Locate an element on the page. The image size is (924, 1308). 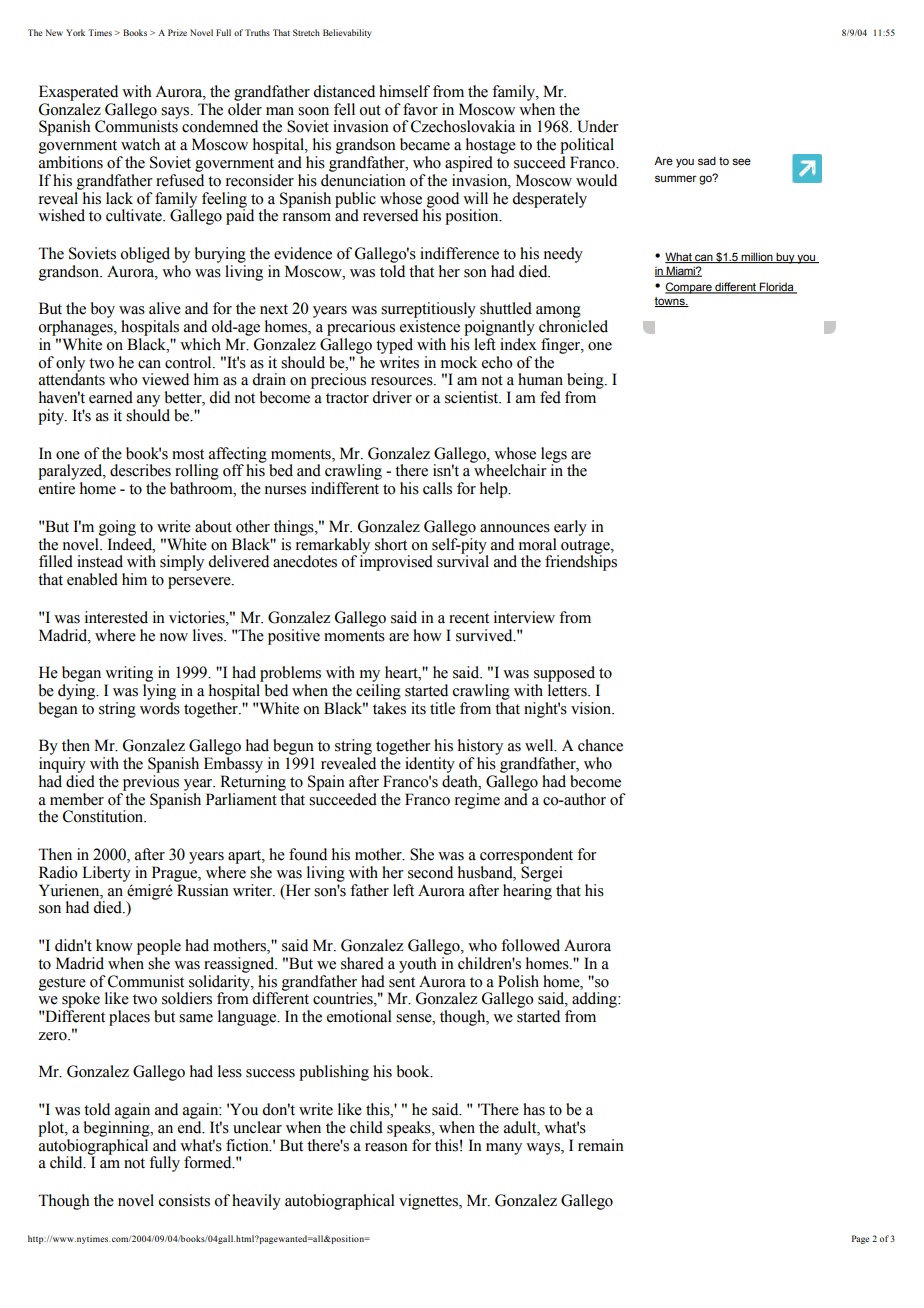
how is located at coordinates (427, 635).
